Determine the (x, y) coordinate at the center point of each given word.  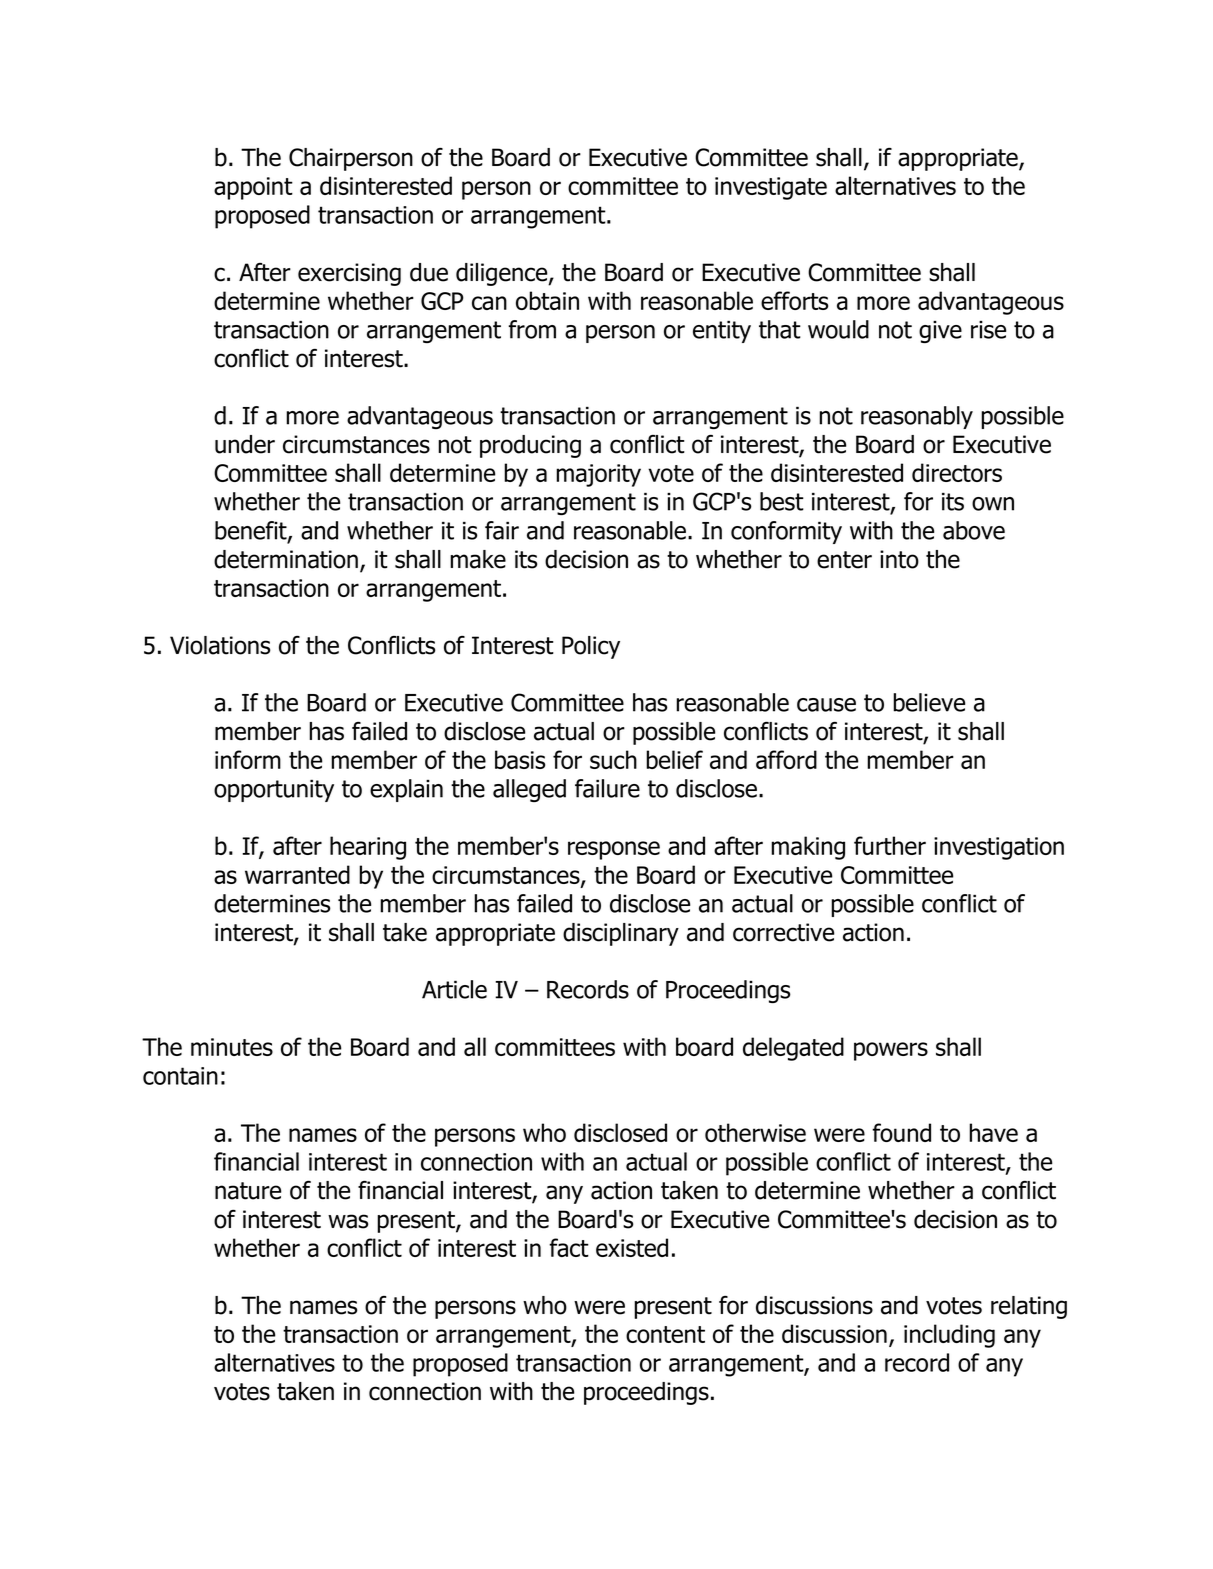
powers (891, 1051)
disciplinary (621, 934)
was (348, 1221)
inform (248, 759)
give (940, 332)
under (245, 444)
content (665, 1334)
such (613, 759)
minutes (232, 1047)
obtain (547, 300)
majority (598, 475)
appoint (253, 188)
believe (929, 702)
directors (957, 472)
